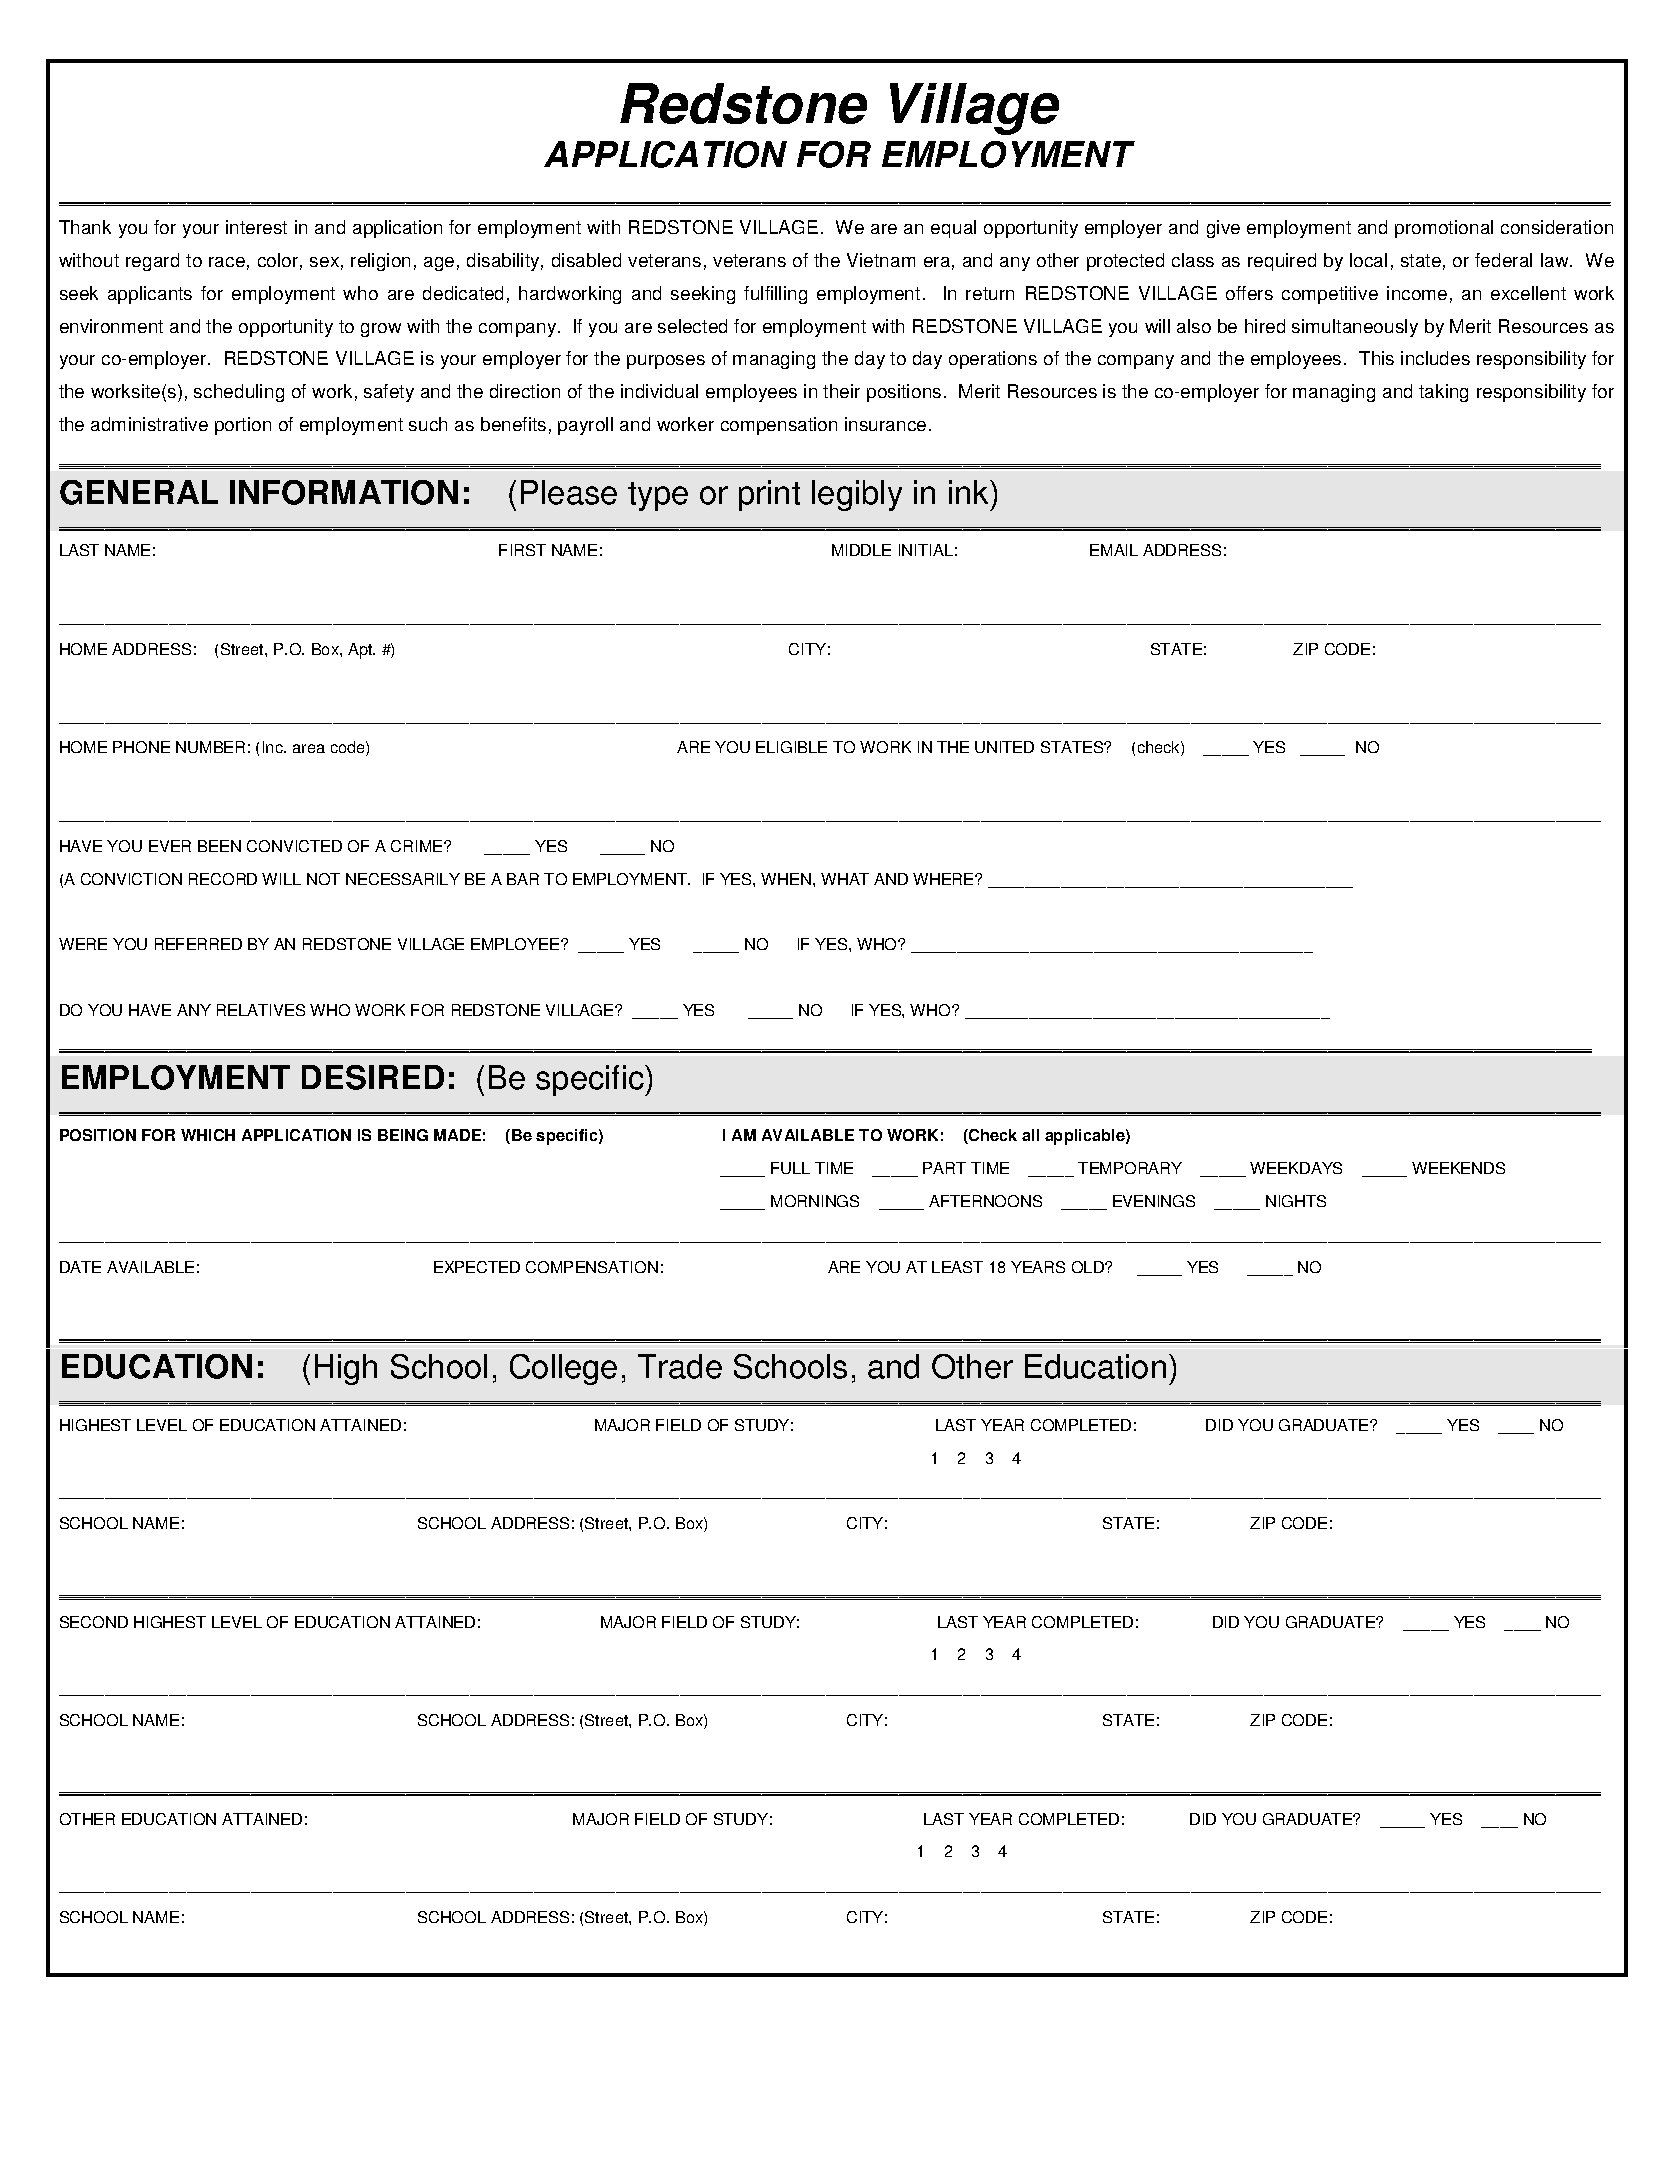 Image resolution: width=1674 pixels, height=2166 pixels. What do you see at coordinates (227, 262) in the page?
I see `race` at bounding box center [227, 262].
